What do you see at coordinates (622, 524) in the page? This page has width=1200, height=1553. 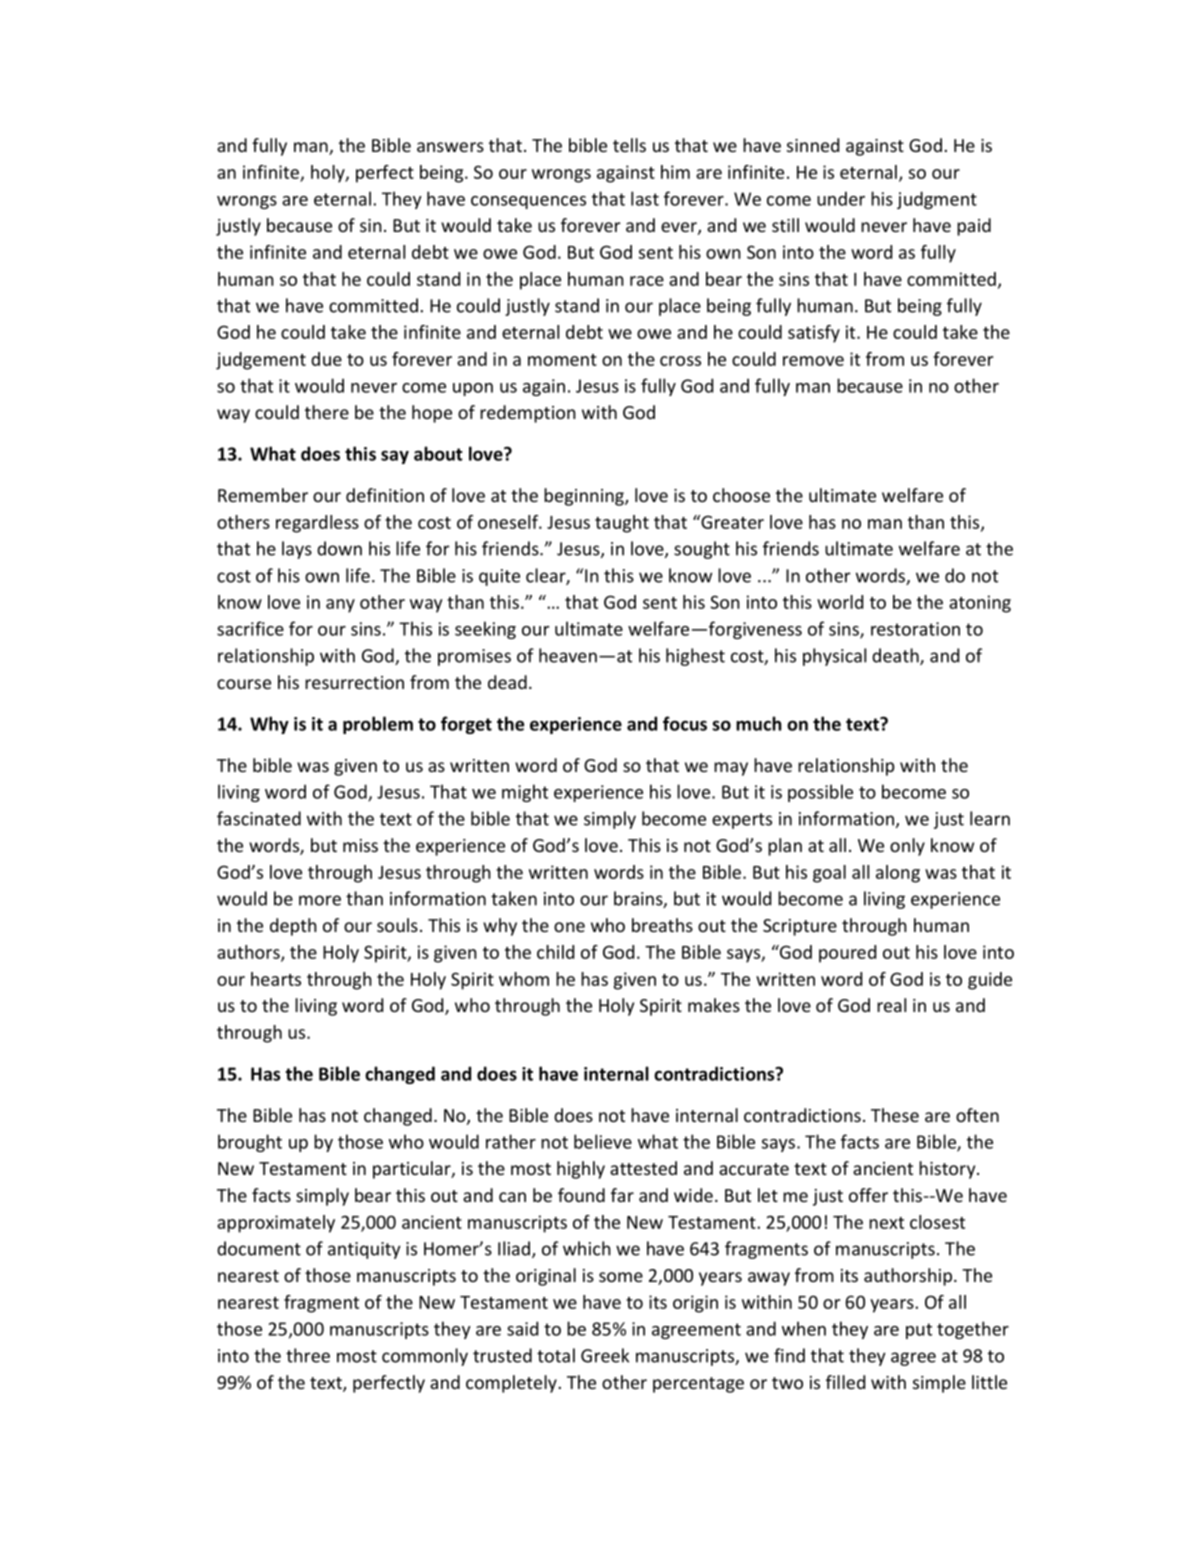 I see `taught` at bounding box center [622, 524].
